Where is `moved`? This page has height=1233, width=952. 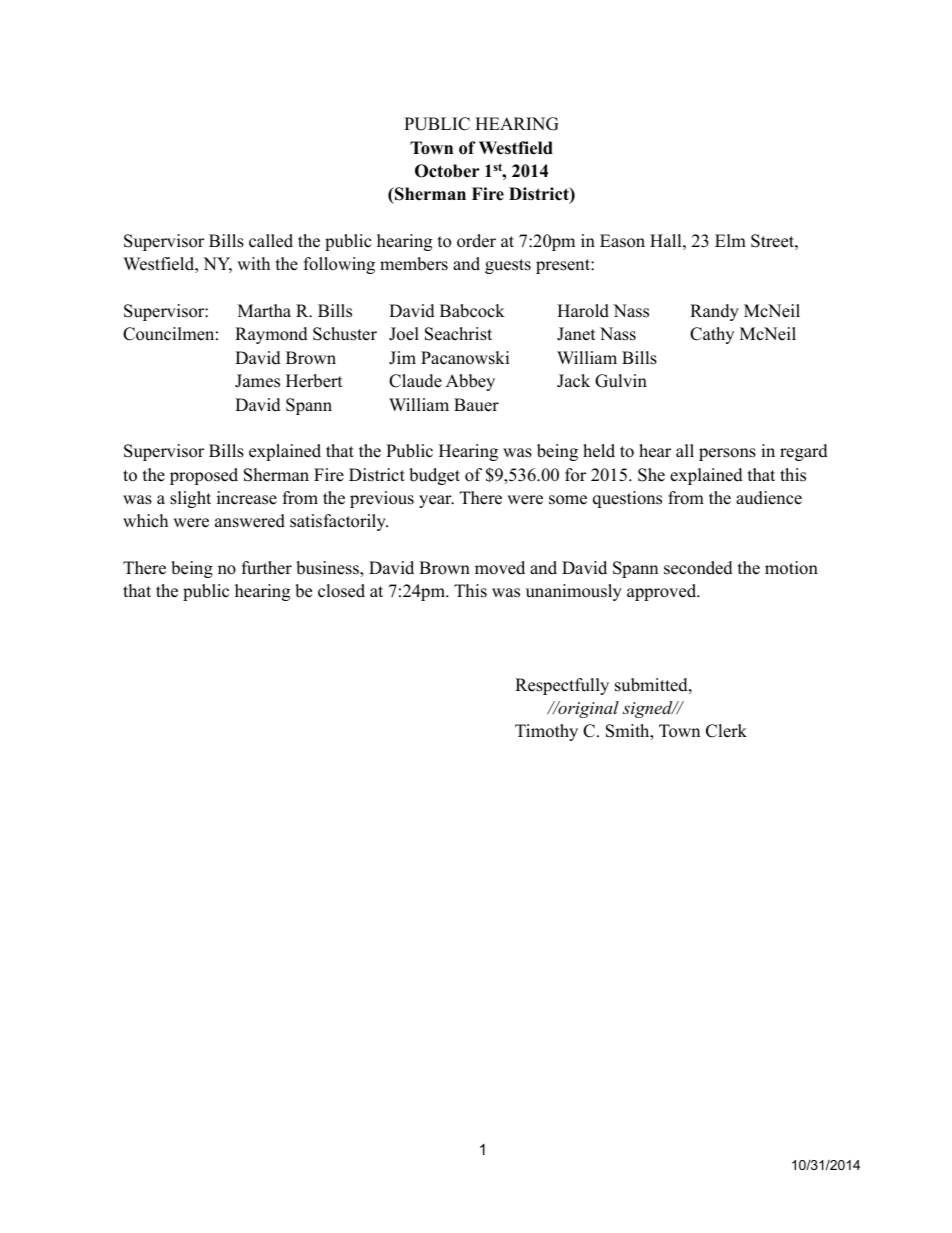 moved is located at coordinates (500, 568).
